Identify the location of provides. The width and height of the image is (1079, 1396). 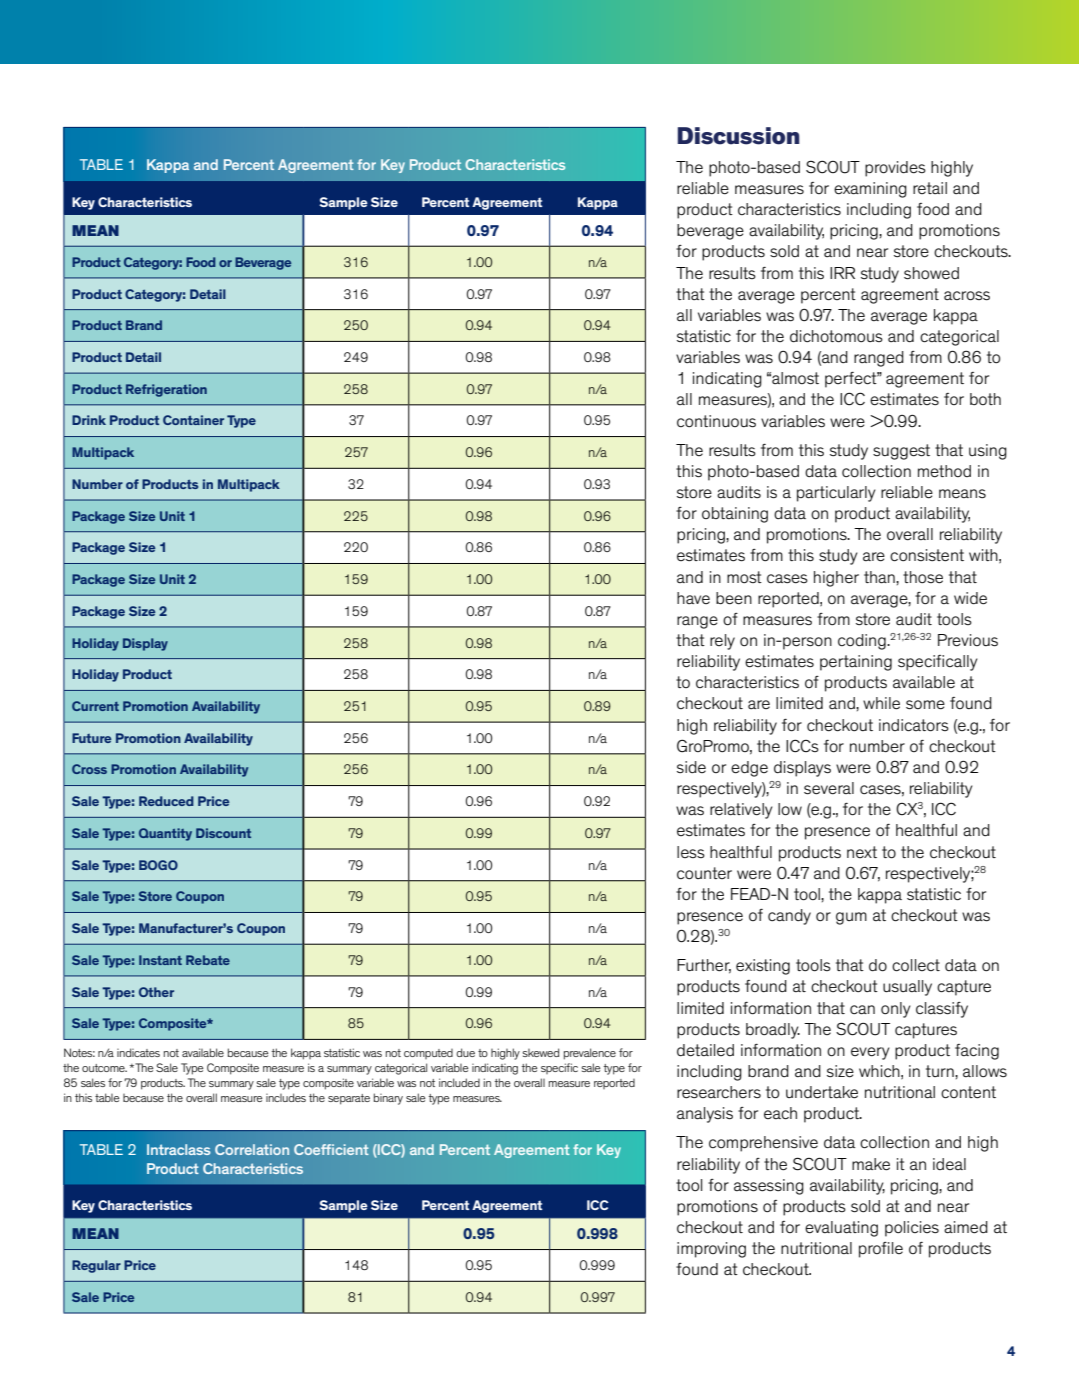
(895, 169).
